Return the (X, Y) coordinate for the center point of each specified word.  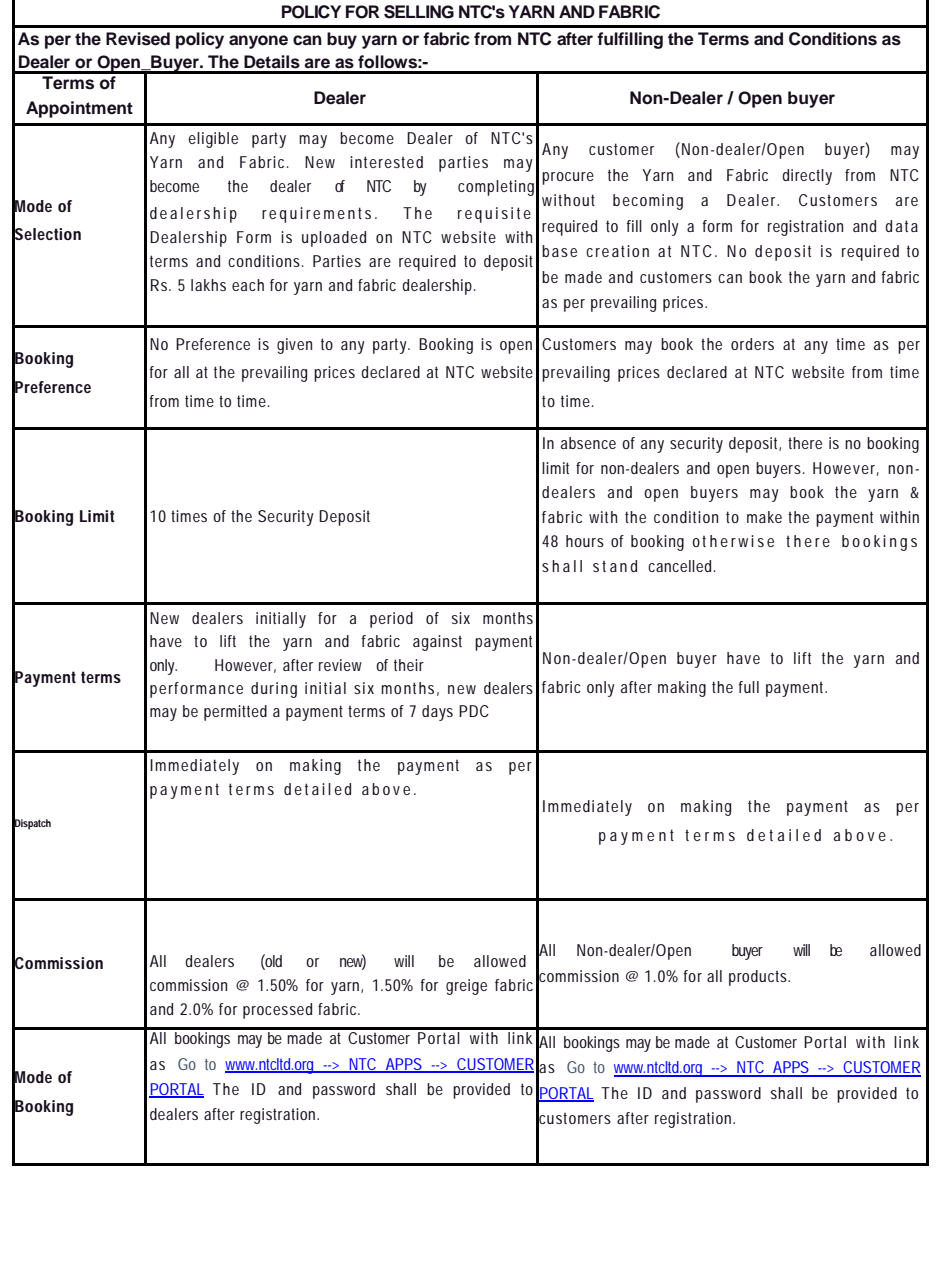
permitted (235, 713)
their (409, 665)
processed (277, 1011)
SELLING (419, 12)
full (748, 687)
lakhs (208, 285)
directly (807, 177)
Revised (138, 39)
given (294, 346)
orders (752, 344)
